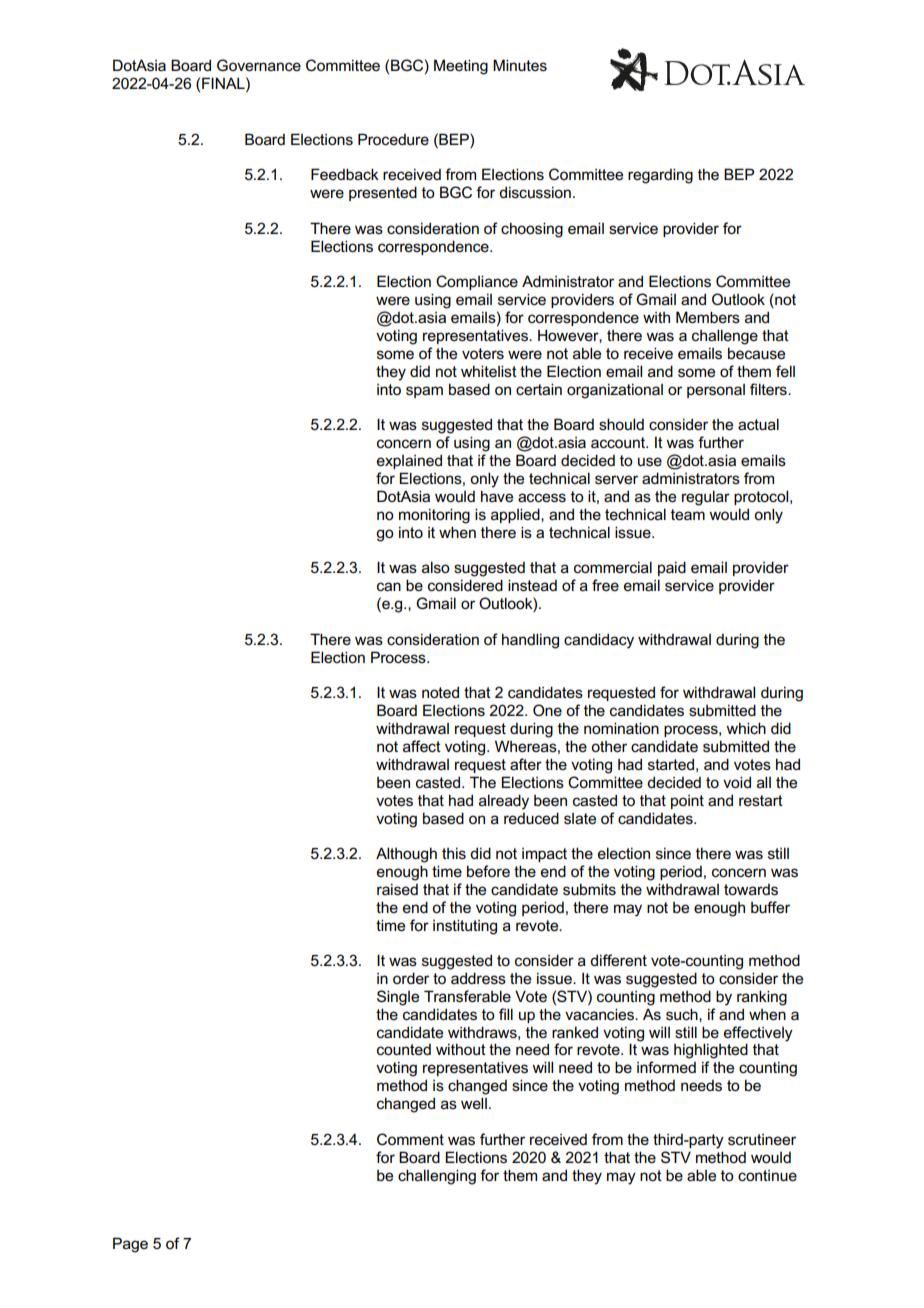 The width and height of the document is (924, 1308). I want to click on have, so click(497, 496).
